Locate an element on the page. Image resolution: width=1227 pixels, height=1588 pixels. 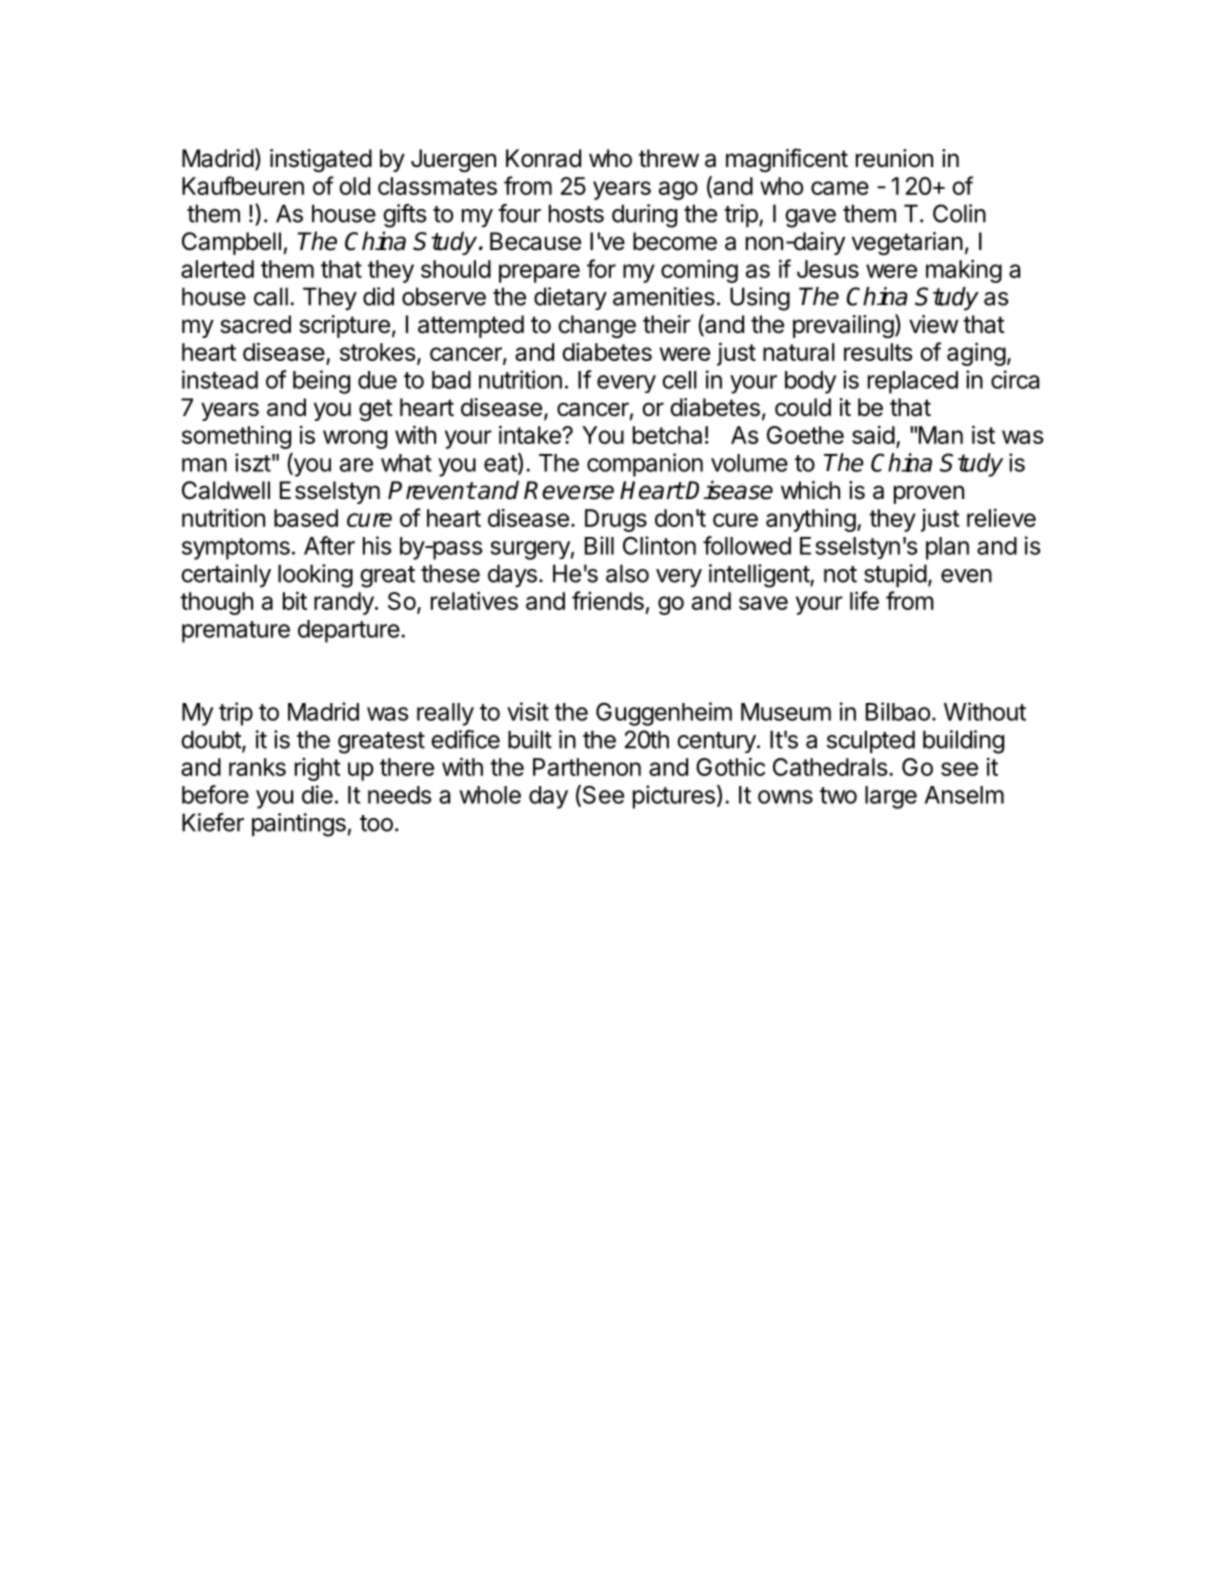
reunion is located at coordinates (894, 158).
